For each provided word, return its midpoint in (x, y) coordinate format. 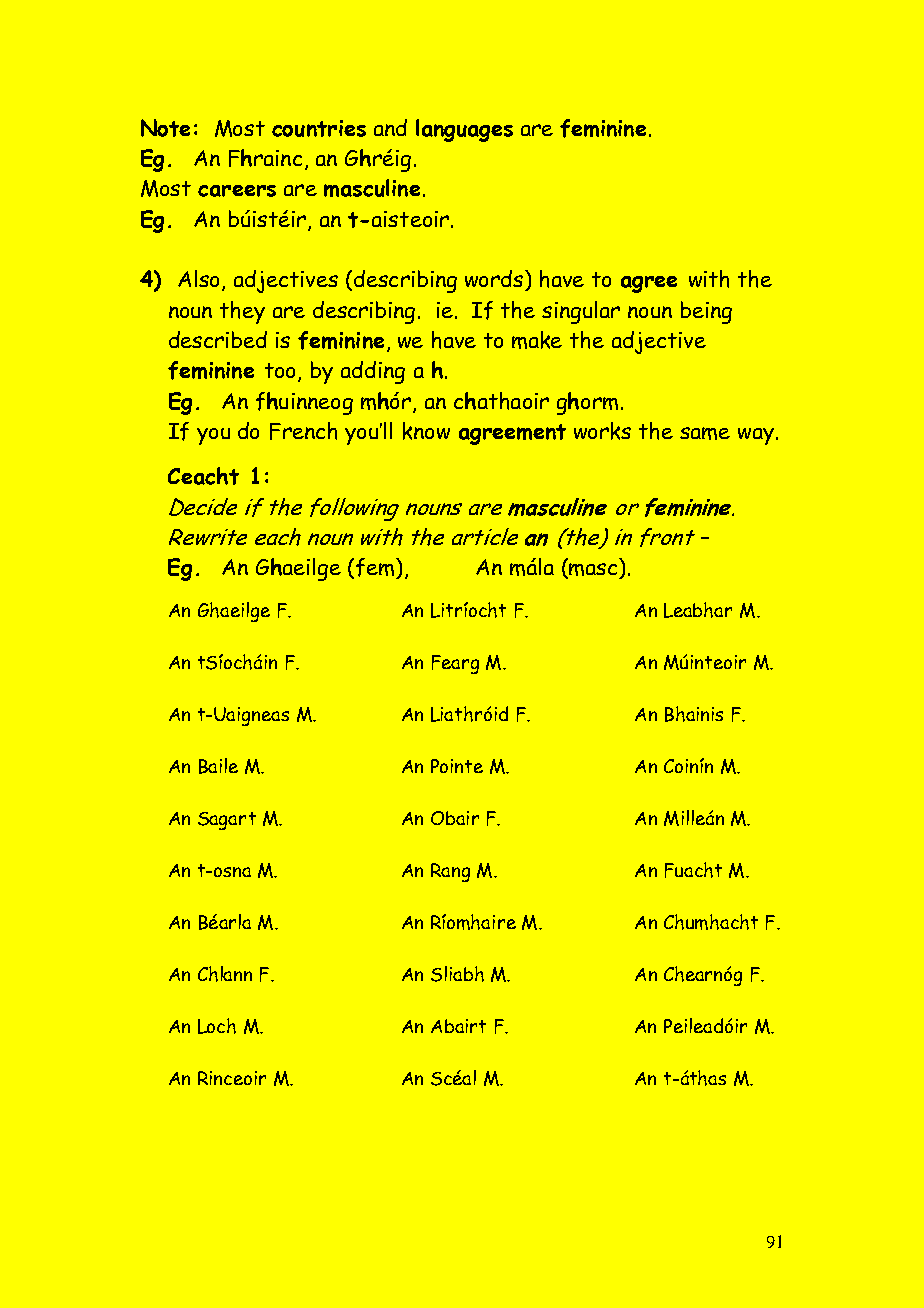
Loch (217, 1026)
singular (581, 312)
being (706, 312)
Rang (450, 872)
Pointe (457, 766)
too (282, 372)
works (602, 431)
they (242, 312)
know (426, 431)
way (756, 436)
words (495, 280)
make (537, 340)
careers (237, 191)
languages (464, 130)
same (705, 433)
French (303, 431)
